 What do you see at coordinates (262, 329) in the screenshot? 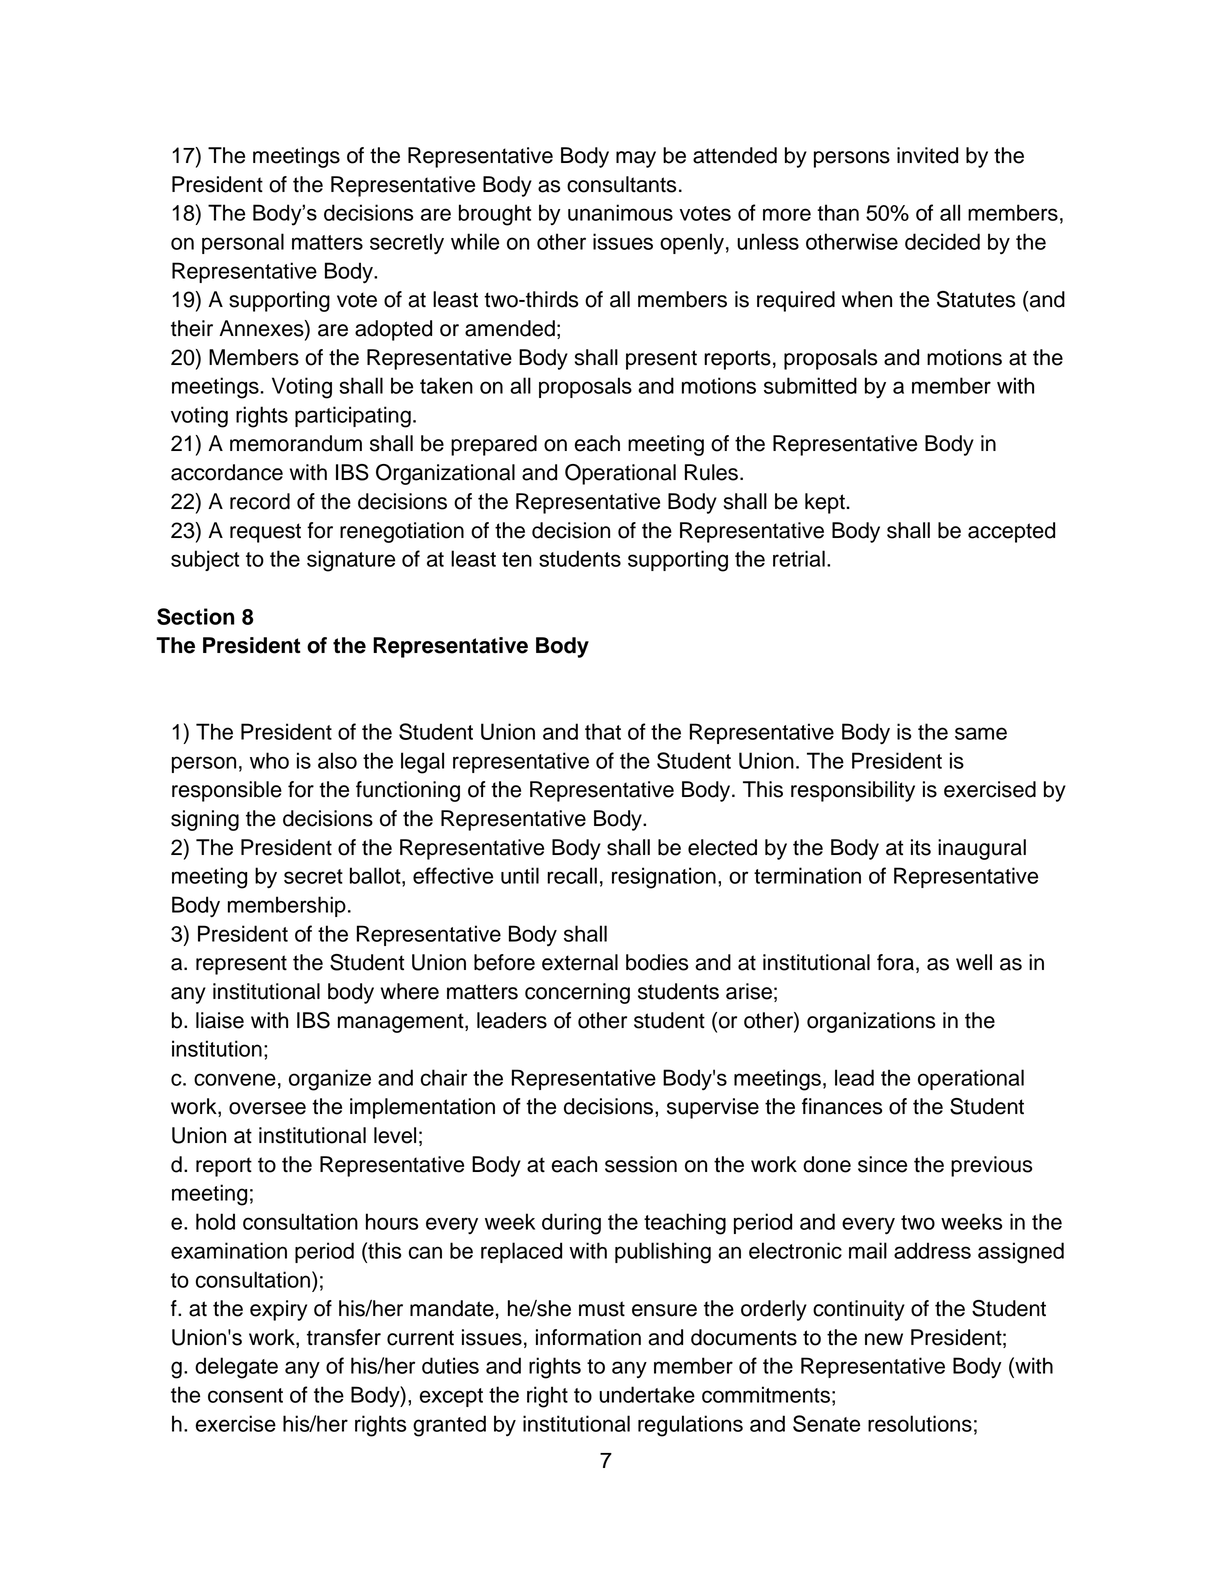
I see `Annexes` at bounding box center [262, 329].
